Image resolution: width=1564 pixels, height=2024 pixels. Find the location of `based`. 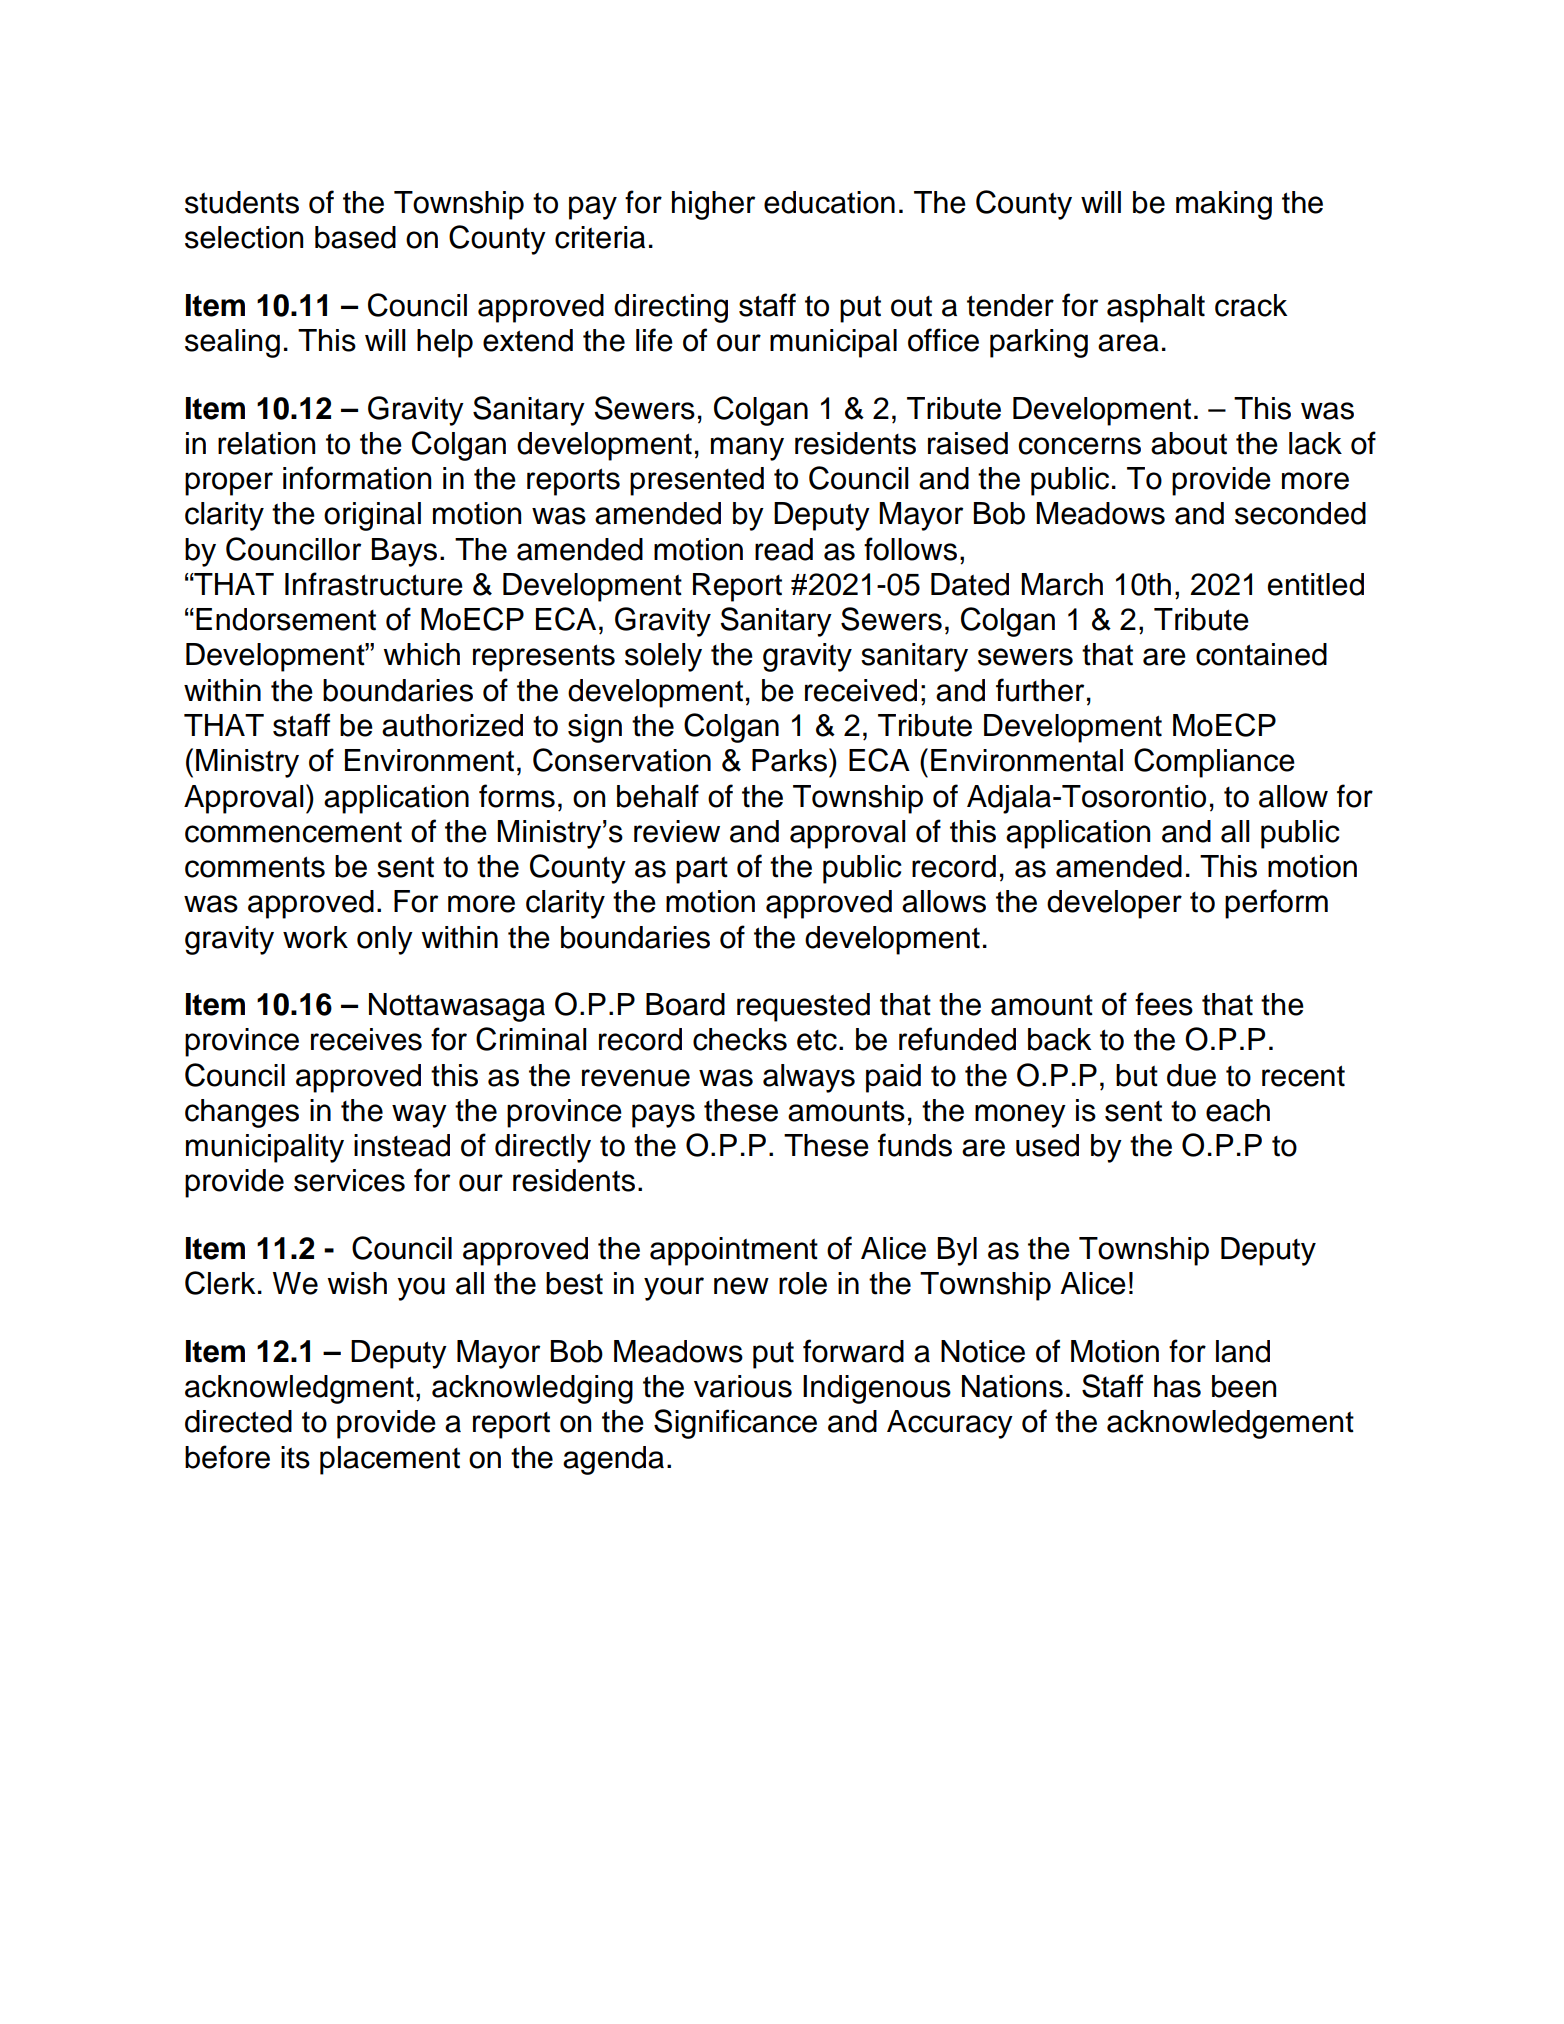

based is located at coordinates (355, 237).
